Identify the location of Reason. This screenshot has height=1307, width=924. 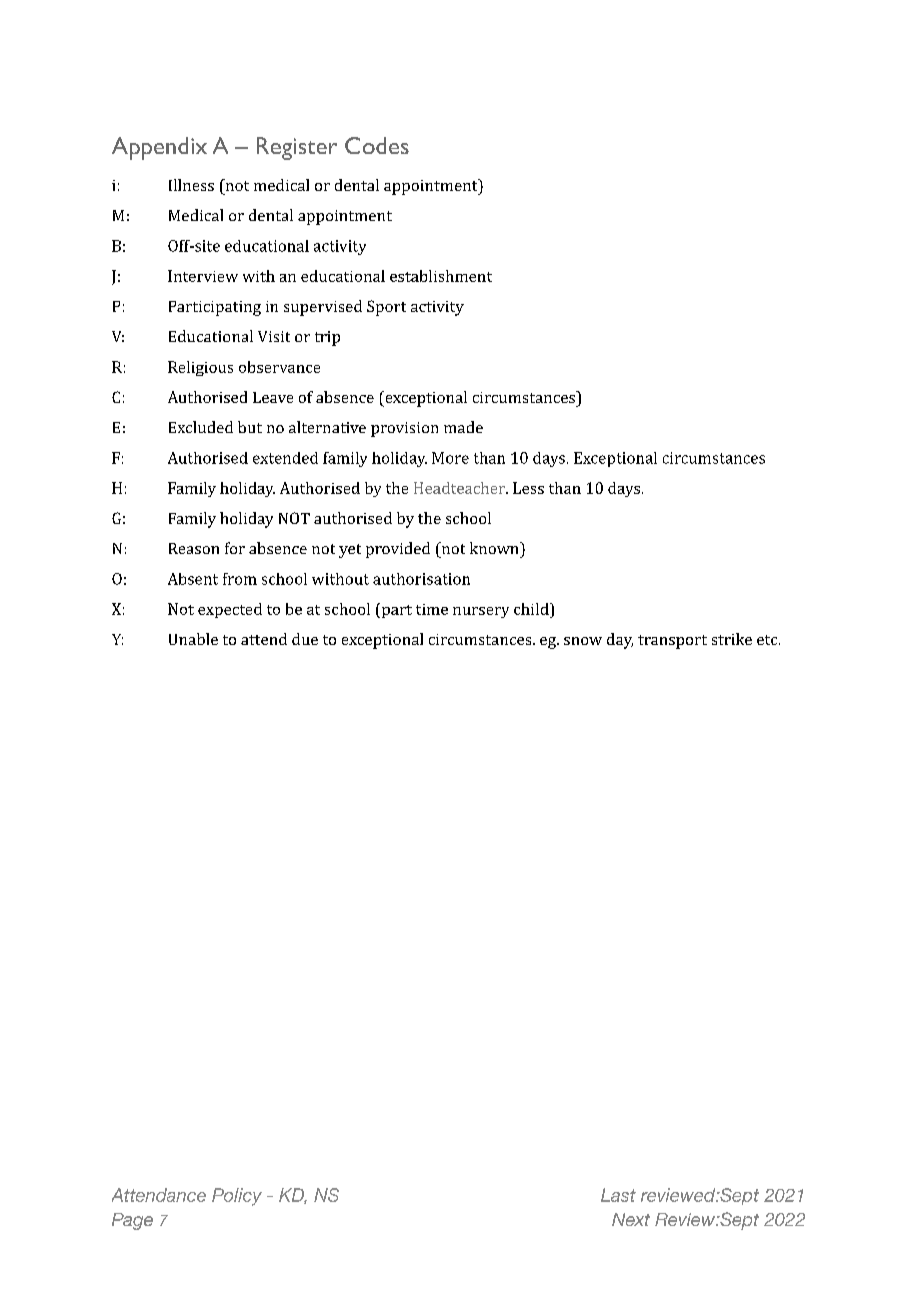
(194, 548).
